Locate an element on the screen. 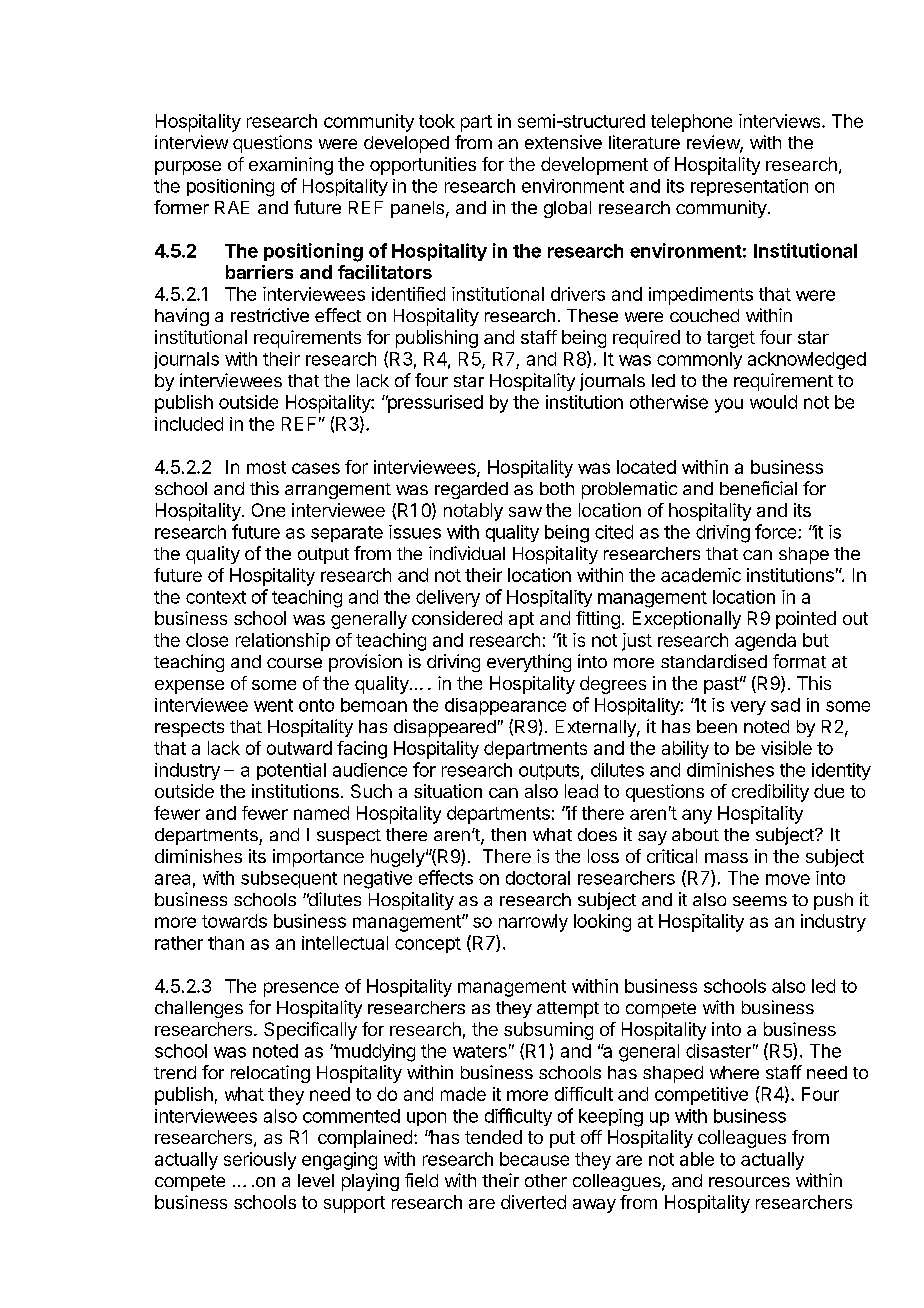  seriously is located at coordinates (260, 1161).
